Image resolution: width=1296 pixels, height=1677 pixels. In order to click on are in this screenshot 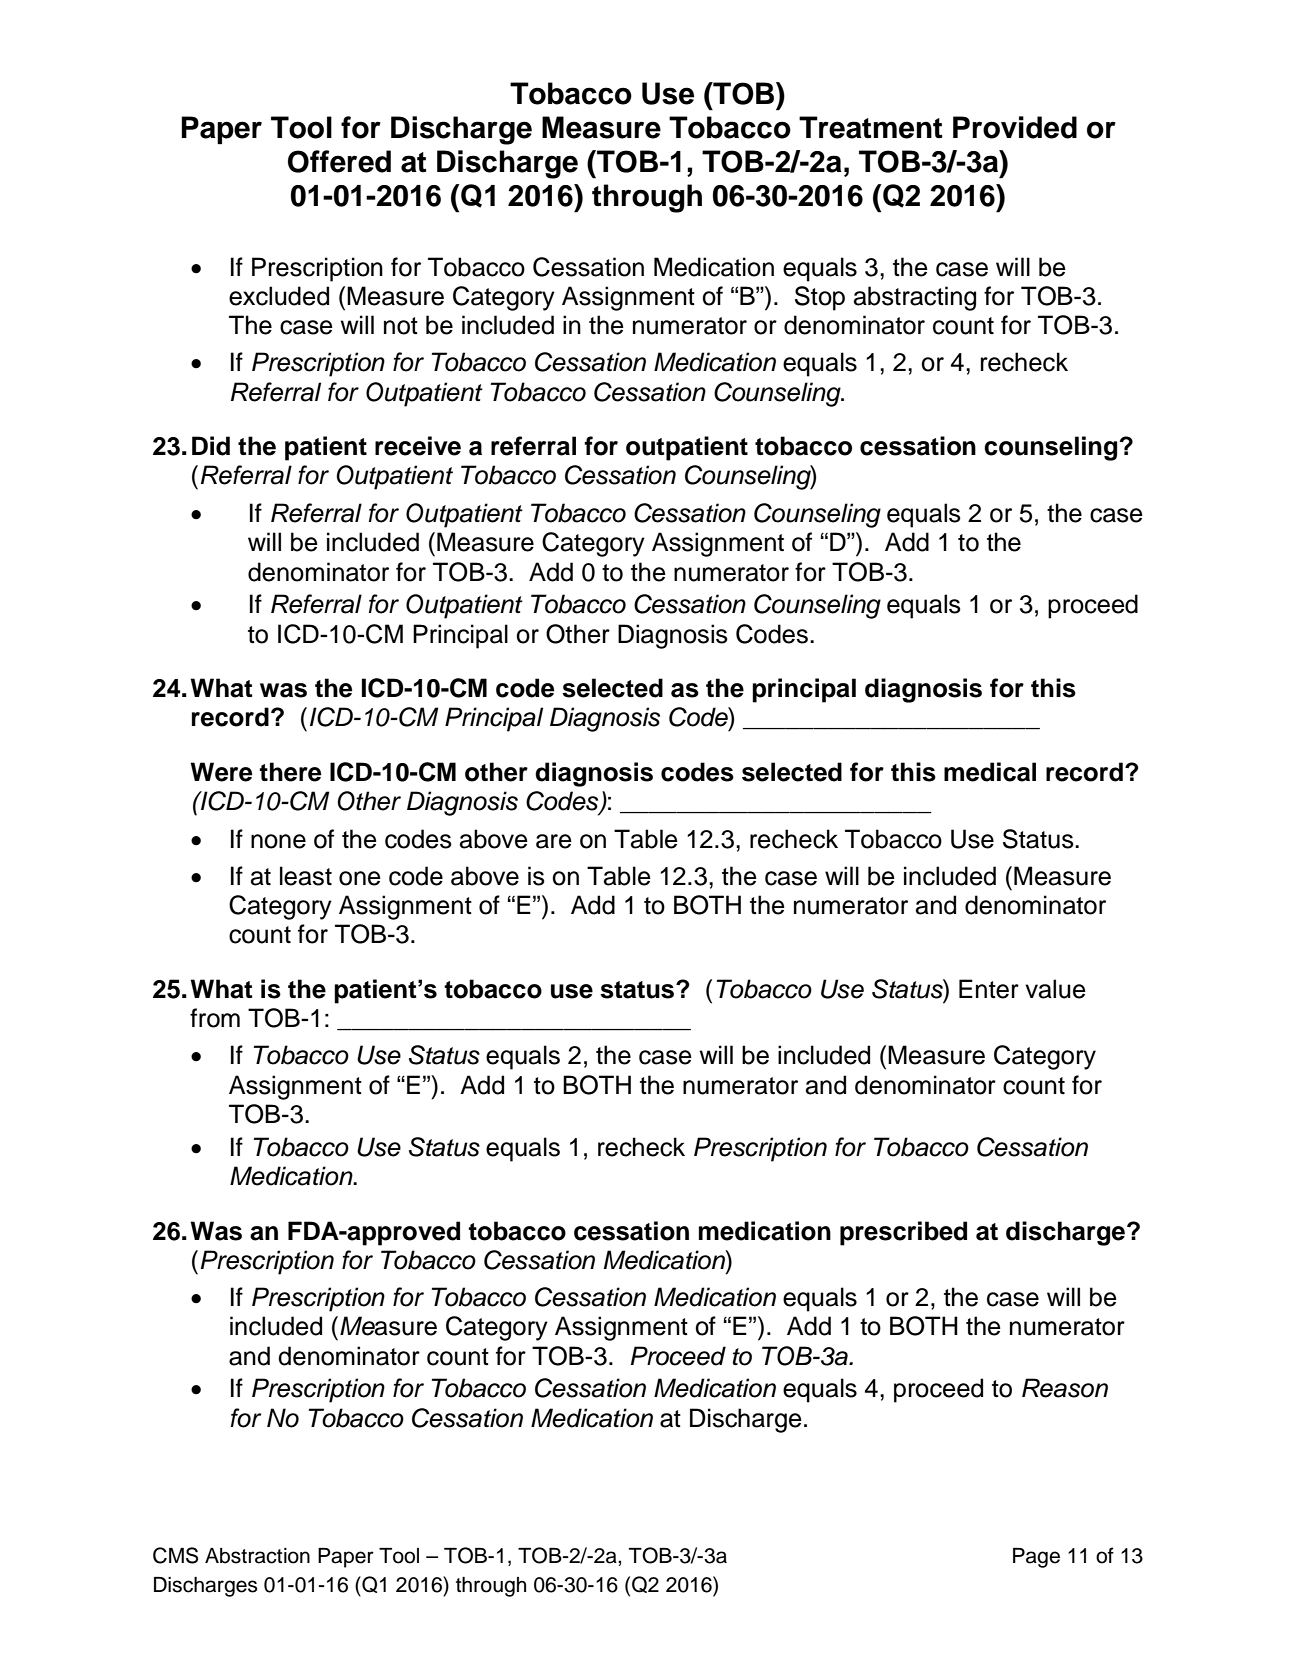, I will do `click(554, 841)`.
